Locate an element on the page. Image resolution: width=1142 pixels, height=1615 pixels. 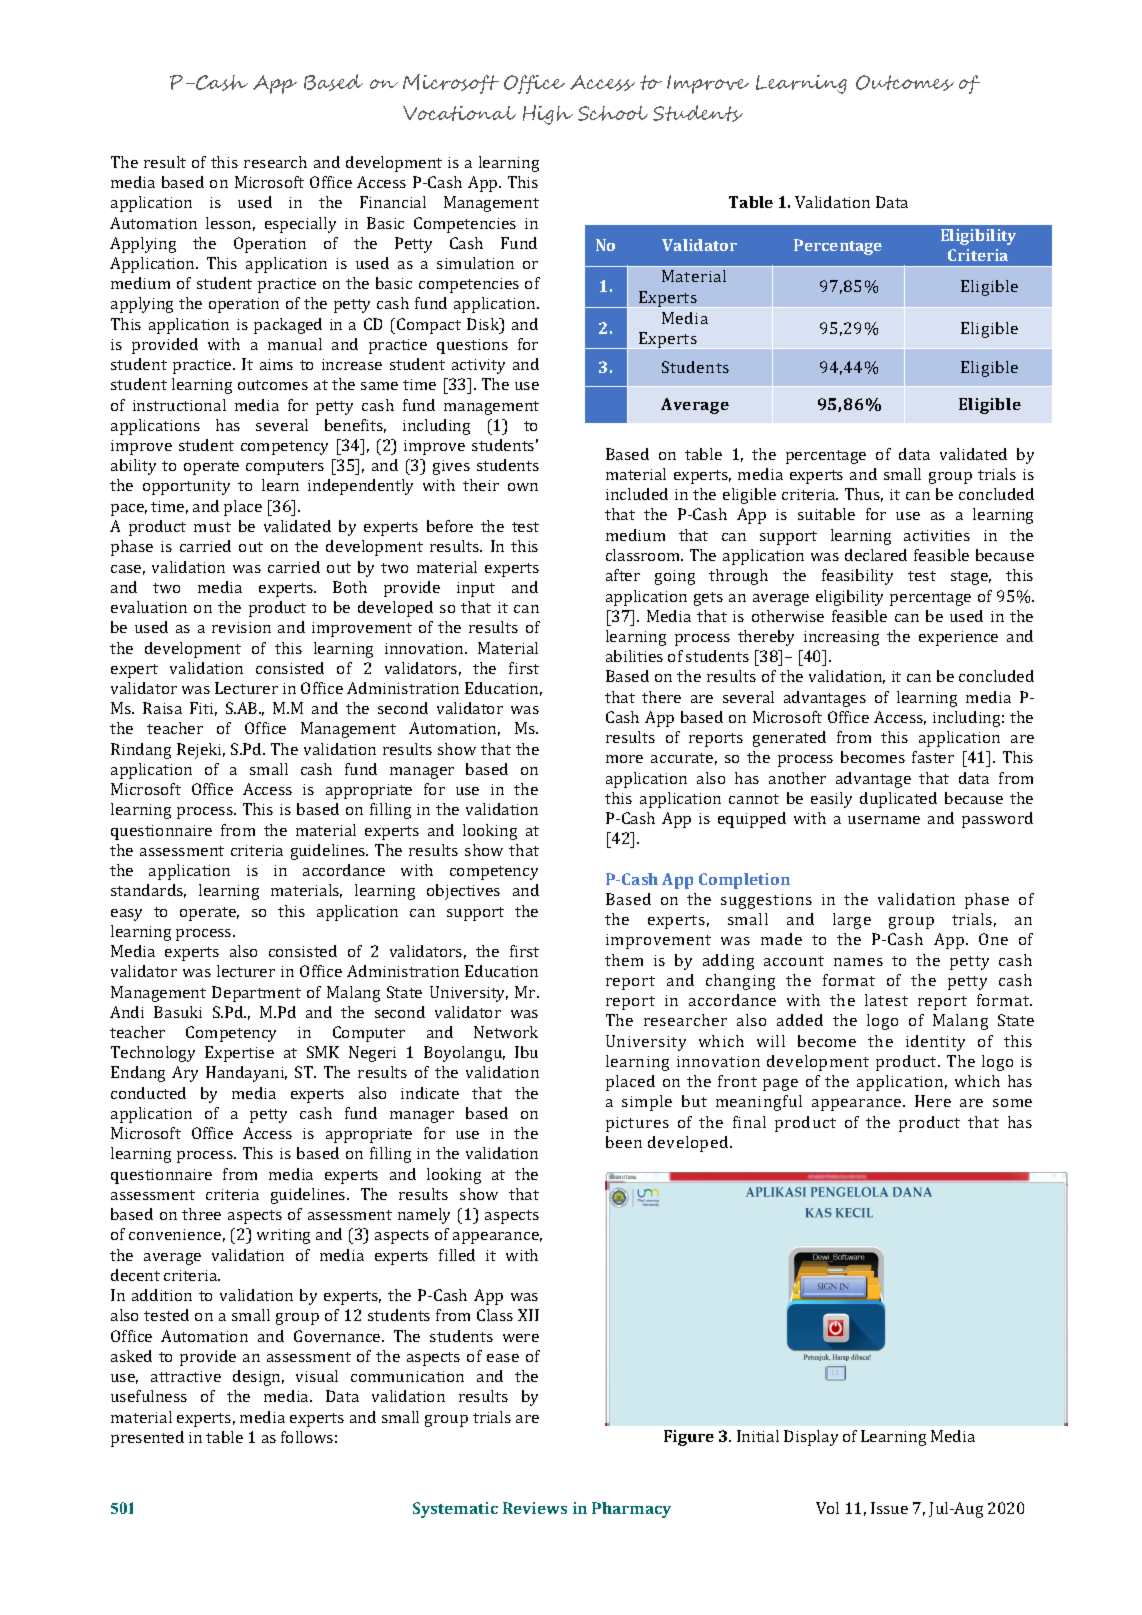
High is located at coordinates (548, 115).
